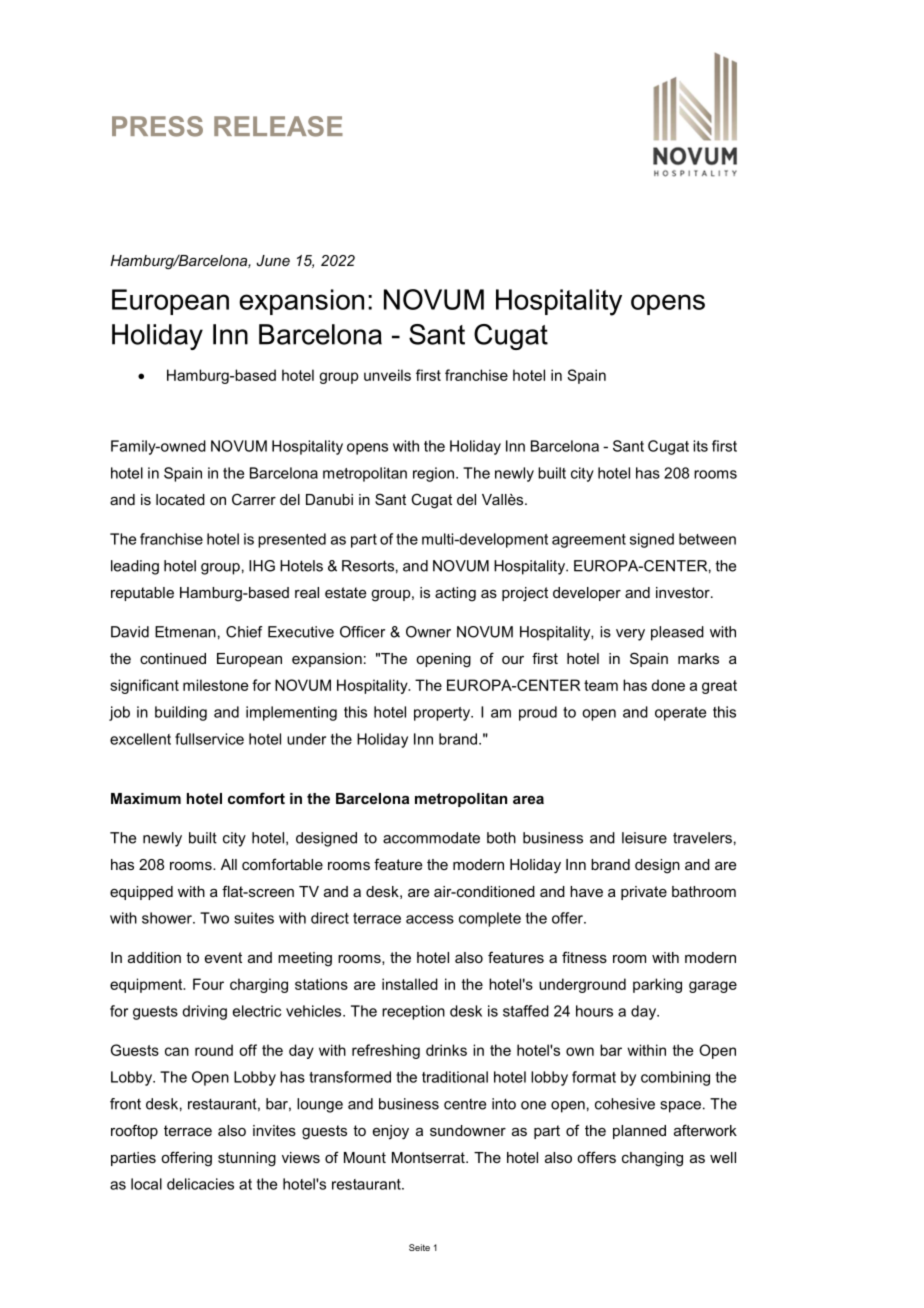  I want to click on changing, so click(652, 1159).
